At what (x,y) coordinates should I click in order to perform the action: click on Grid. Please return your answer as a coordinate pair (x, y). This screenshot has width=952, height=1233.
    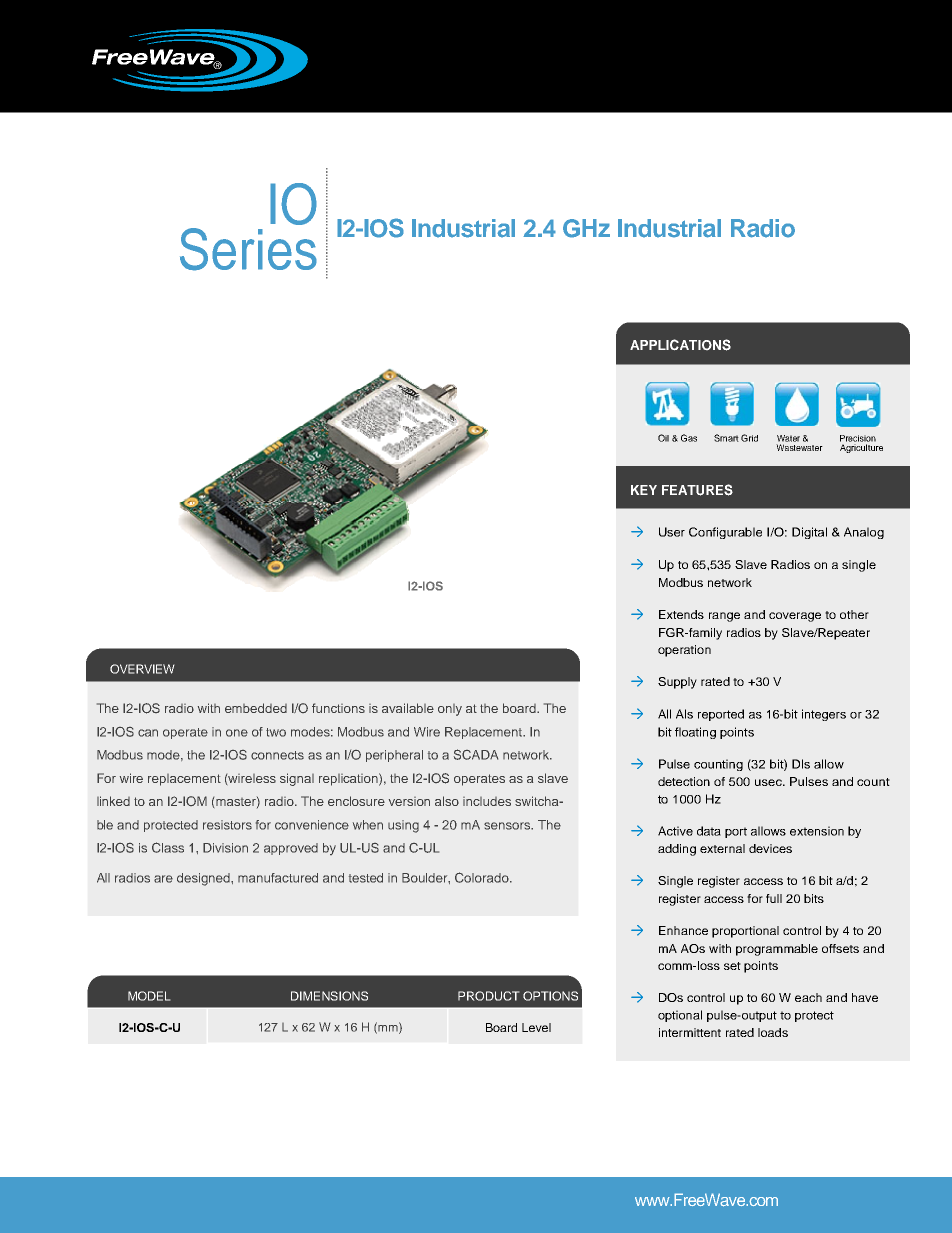
    Looking at the image, I should click on (749, 438).
